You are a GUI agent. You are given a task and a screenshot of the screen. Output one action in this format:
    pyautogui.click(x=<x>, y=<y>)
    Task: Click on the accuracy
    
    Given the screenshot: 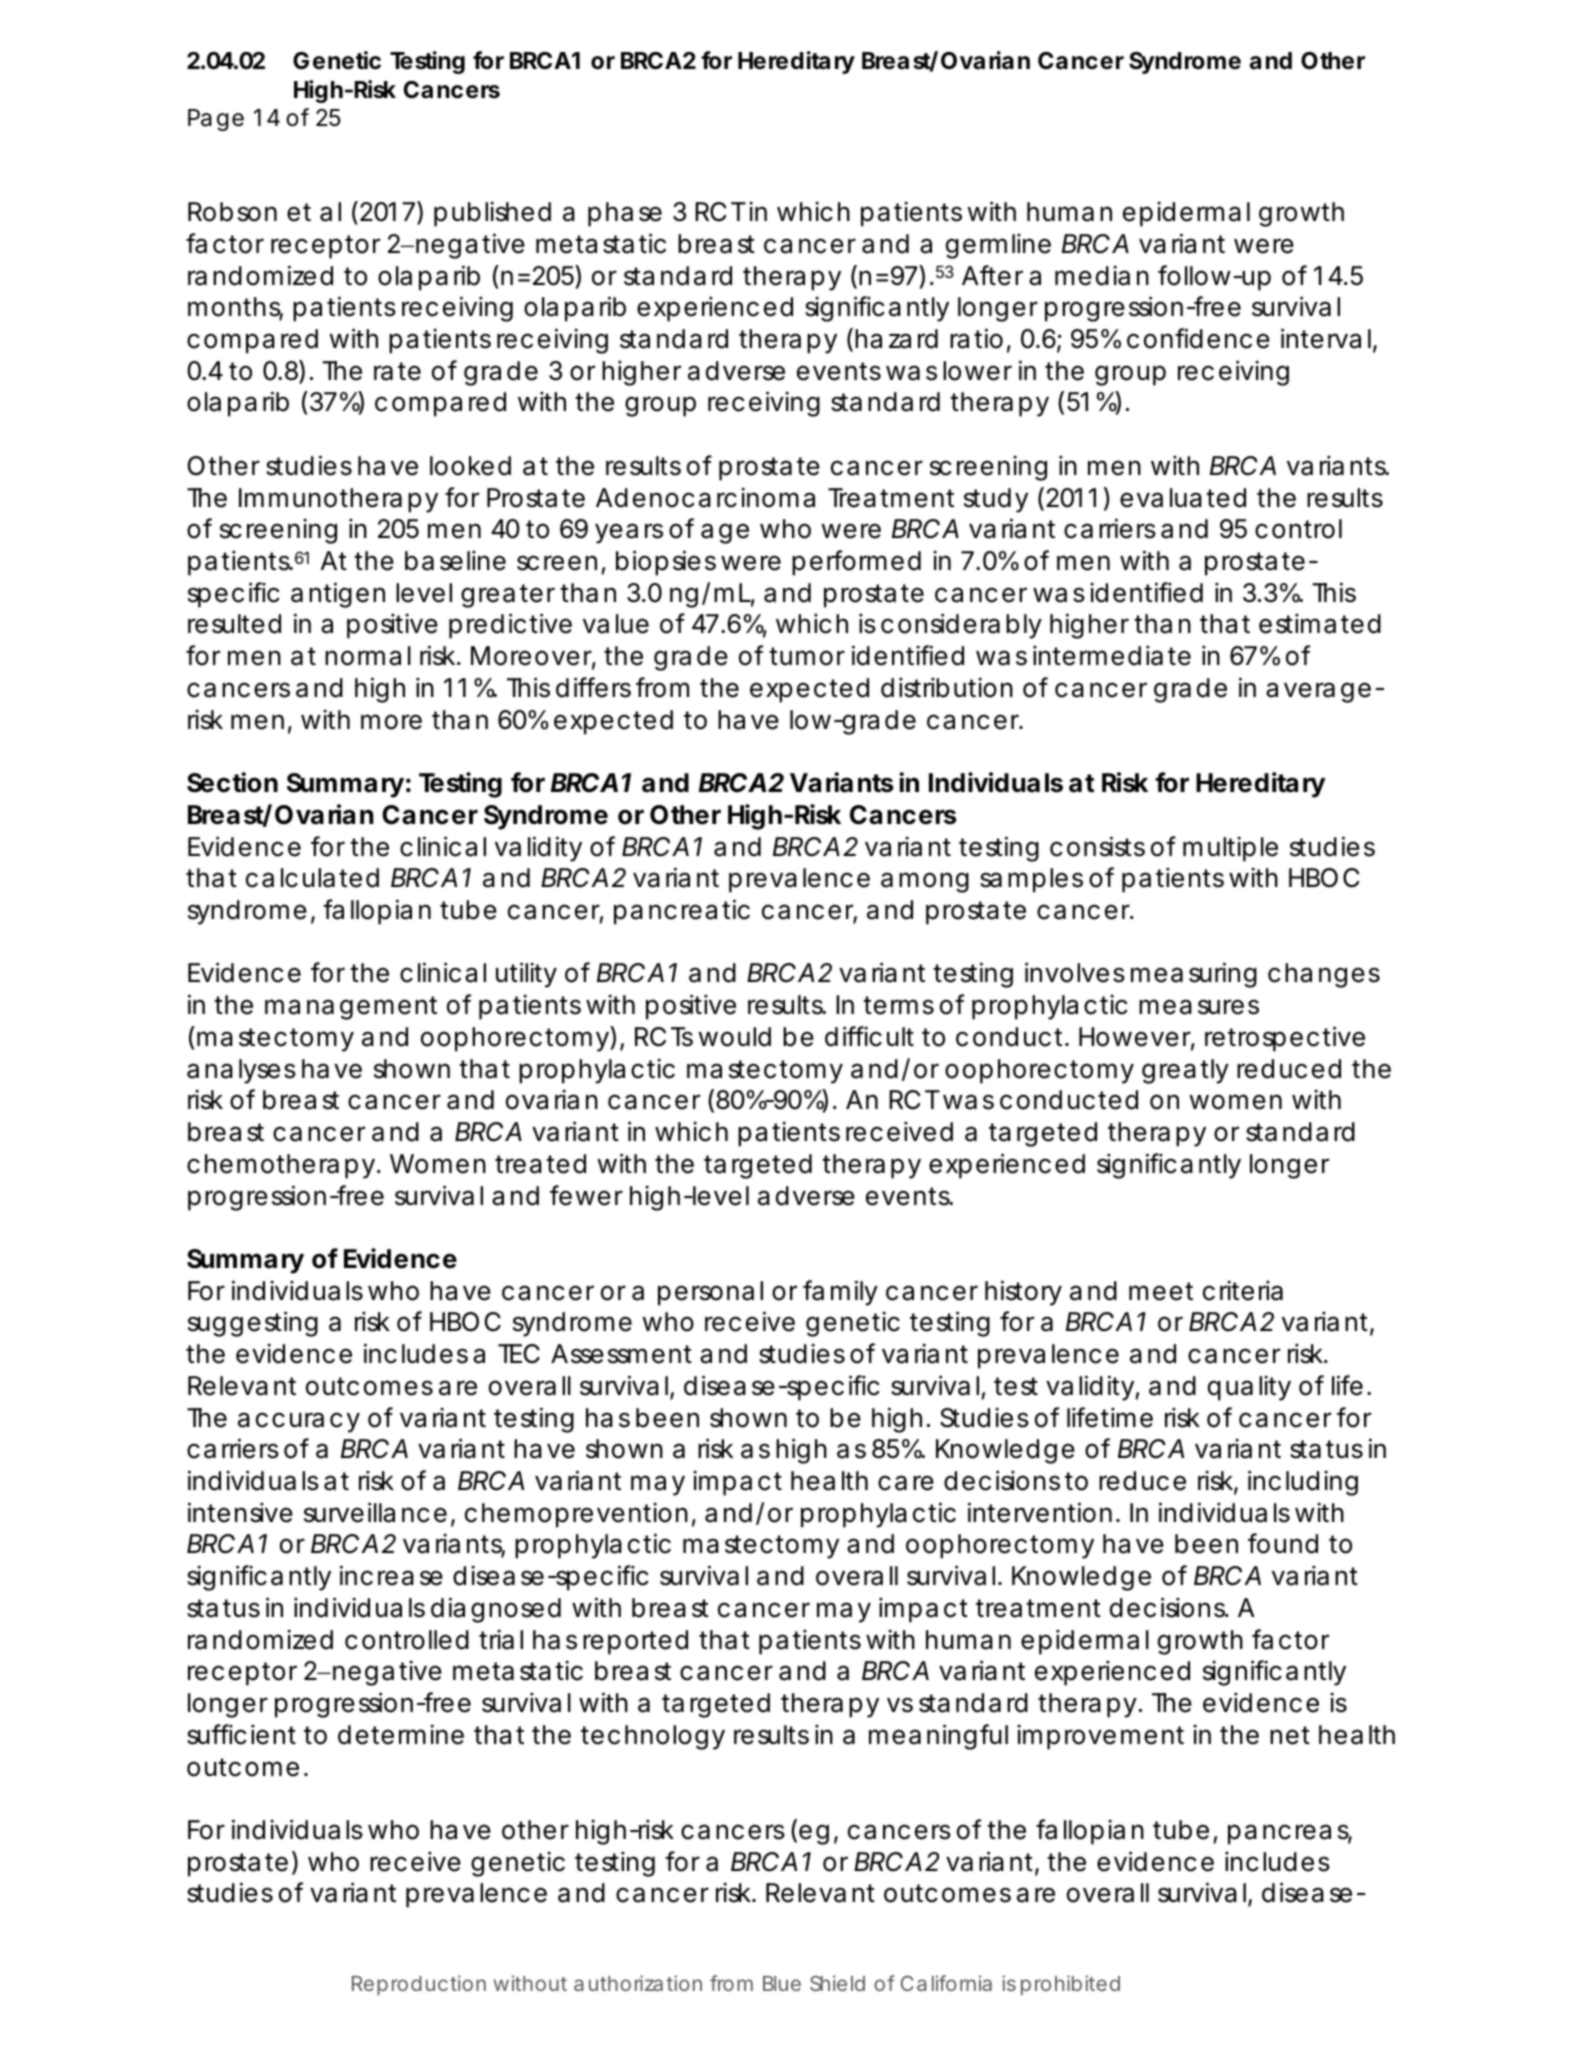 What is the action you would take?
    pyautogui.click(x=299, y=1422)
